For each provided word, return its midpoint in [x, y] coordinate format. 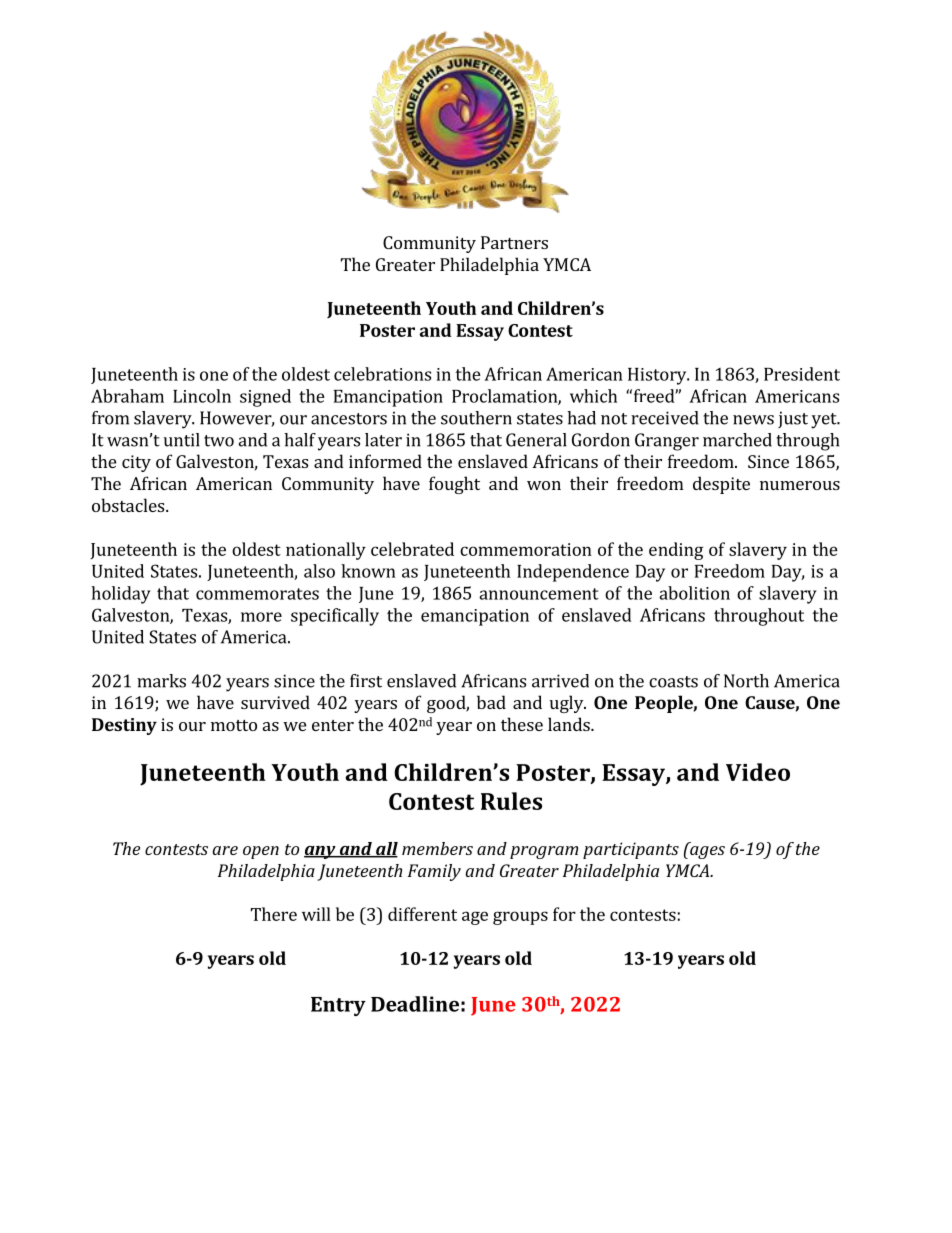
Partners [514, 242]
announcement [539, 594]
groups [520, 918]
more [261, 617]
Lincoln [202, 396]
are [225, 850]
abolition [694, 593]
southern [476, 418]
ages [707, 852]
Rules [511, 801]
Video [758, 772]
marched [737, 440]
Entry [338, 1006]
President [802, 374]
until [182, 440]
